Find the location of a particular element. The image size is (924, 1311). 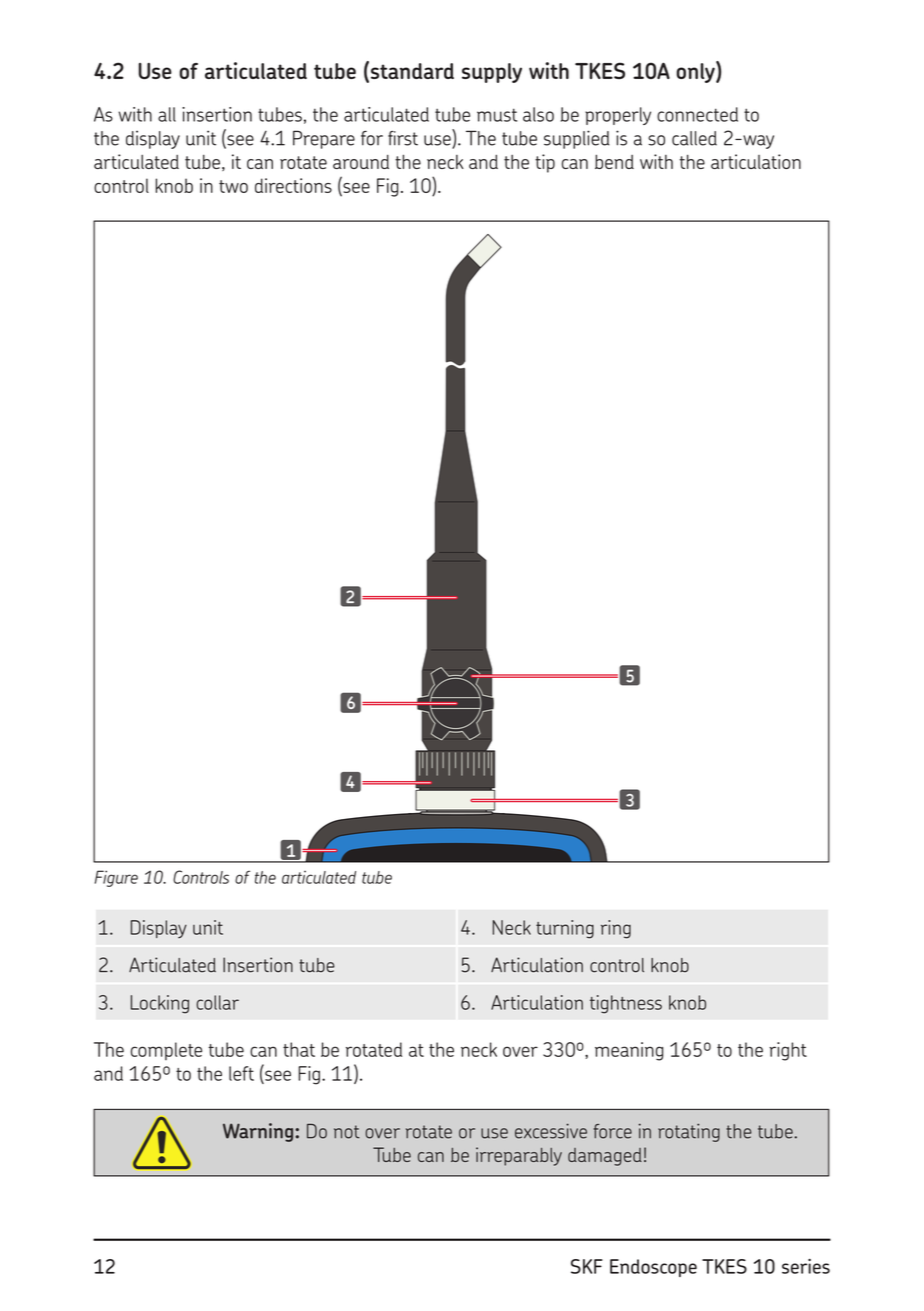

two is located at coordinates (233, 186).
